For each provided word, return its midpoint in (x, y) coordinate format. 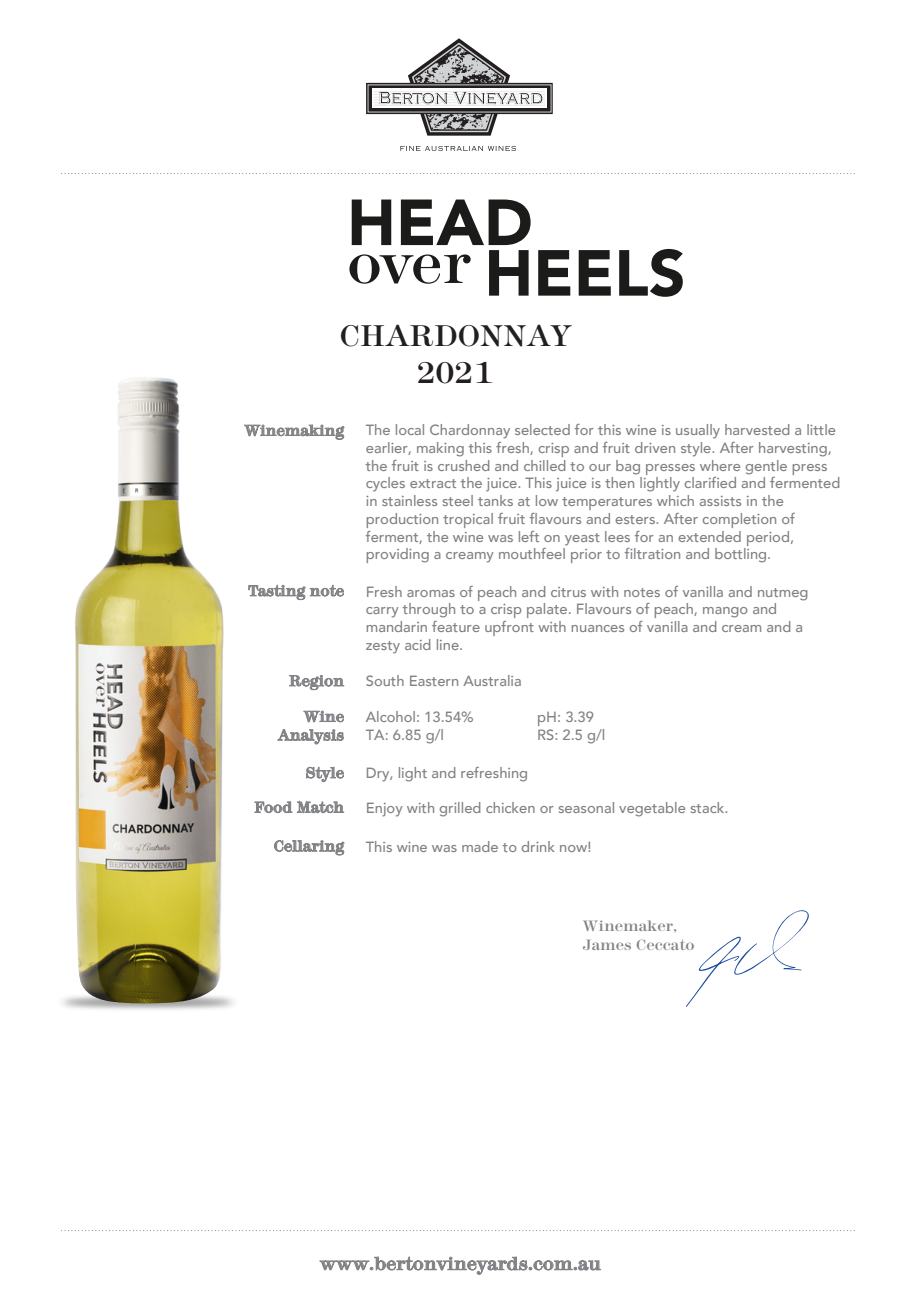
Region (316, 682)
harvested (757, 429)
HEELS (586, 273)
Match (320, 807)
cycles (385, 484)
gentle (766, 467)
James (607, 944)
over (410, 269)
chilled (544, 465)
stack (709, 807)
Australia (492, 680)
